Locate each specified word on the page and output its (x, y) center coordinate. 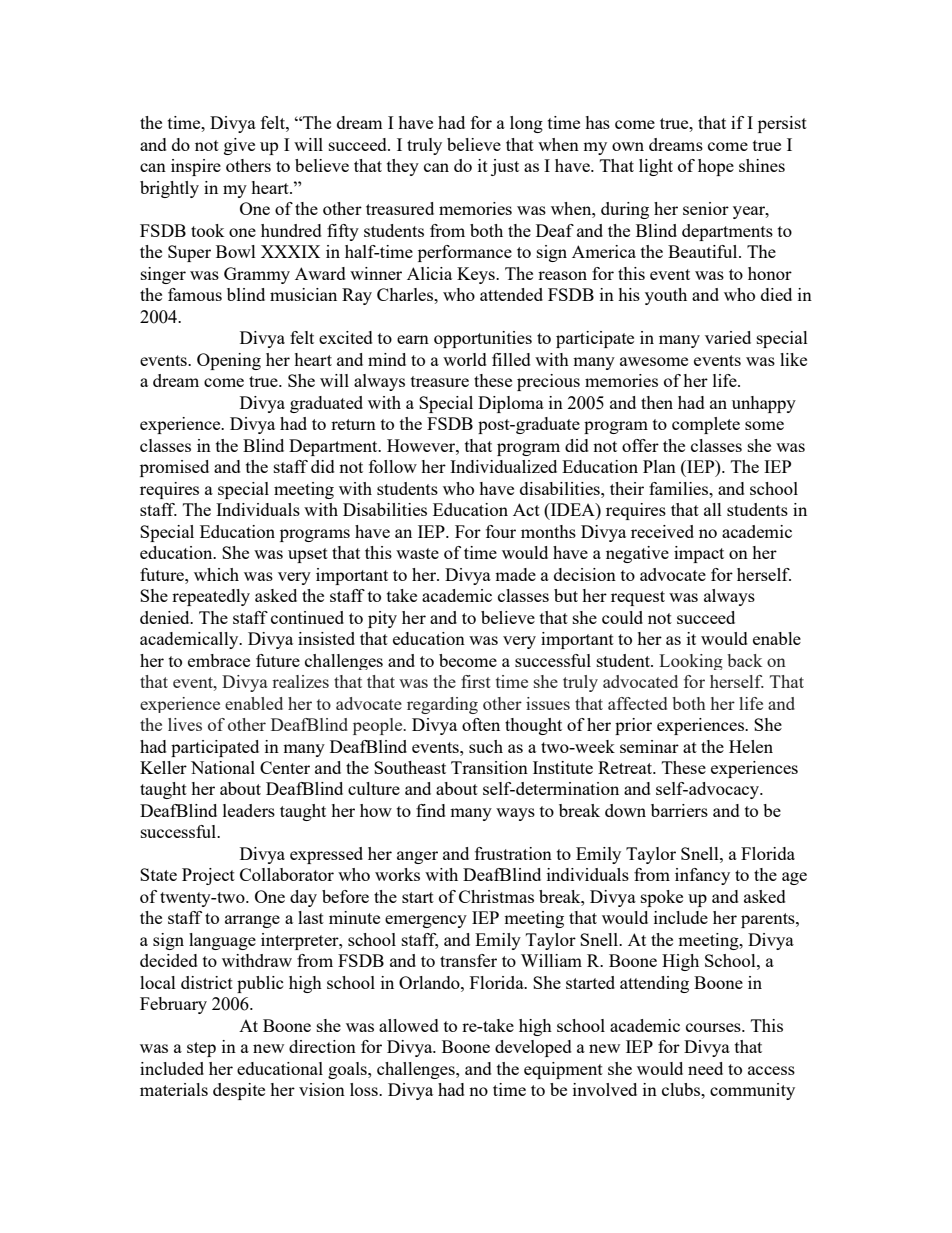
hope (716, 167)
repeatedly (211, 597)
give (239, 146)
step (201, 1049)
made (515, 574)
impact (699, 554)
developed (533, 1048)
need (705, 1068)
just (505, 167)
